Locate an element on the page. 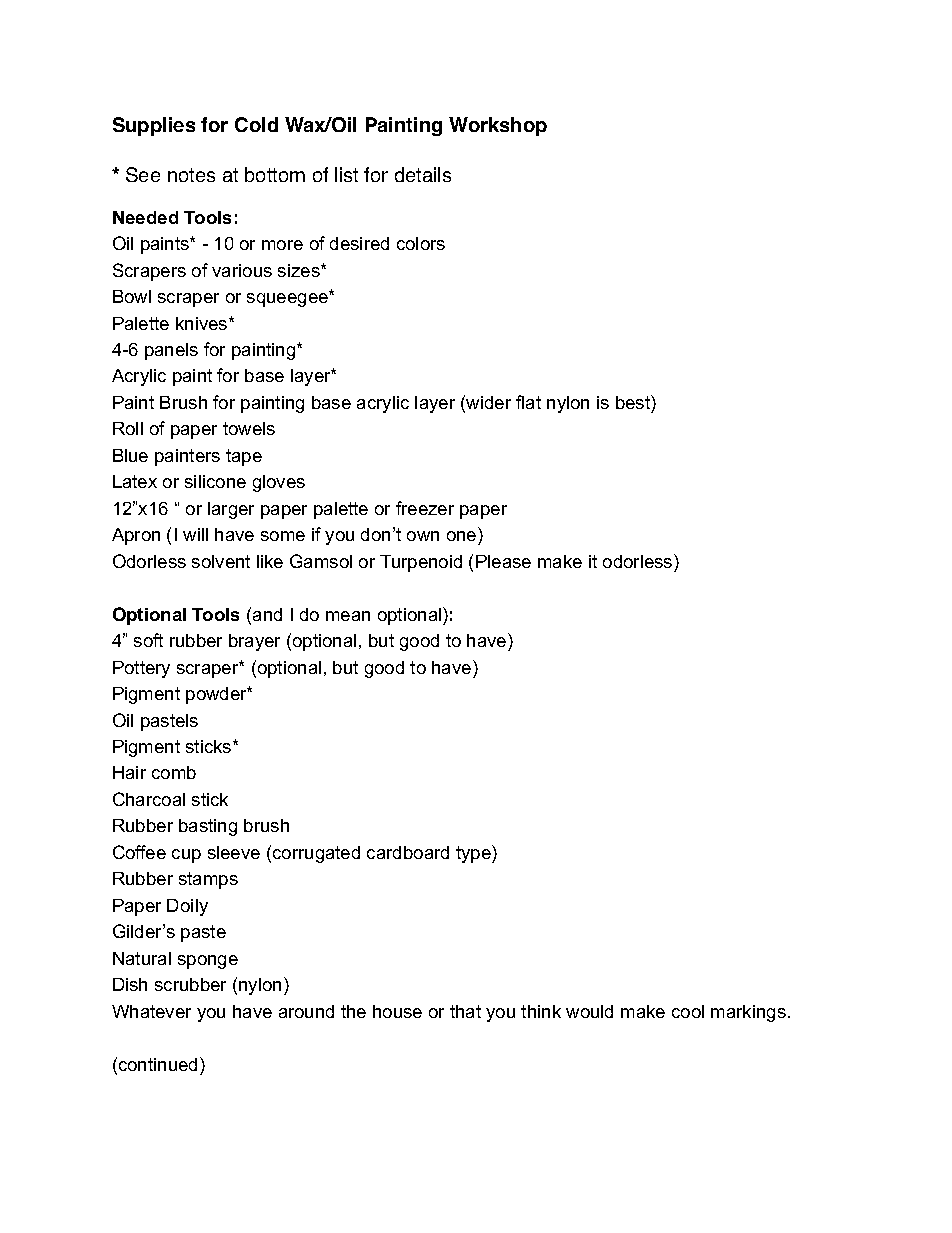  cool is located at coordinates (688, 1011).
